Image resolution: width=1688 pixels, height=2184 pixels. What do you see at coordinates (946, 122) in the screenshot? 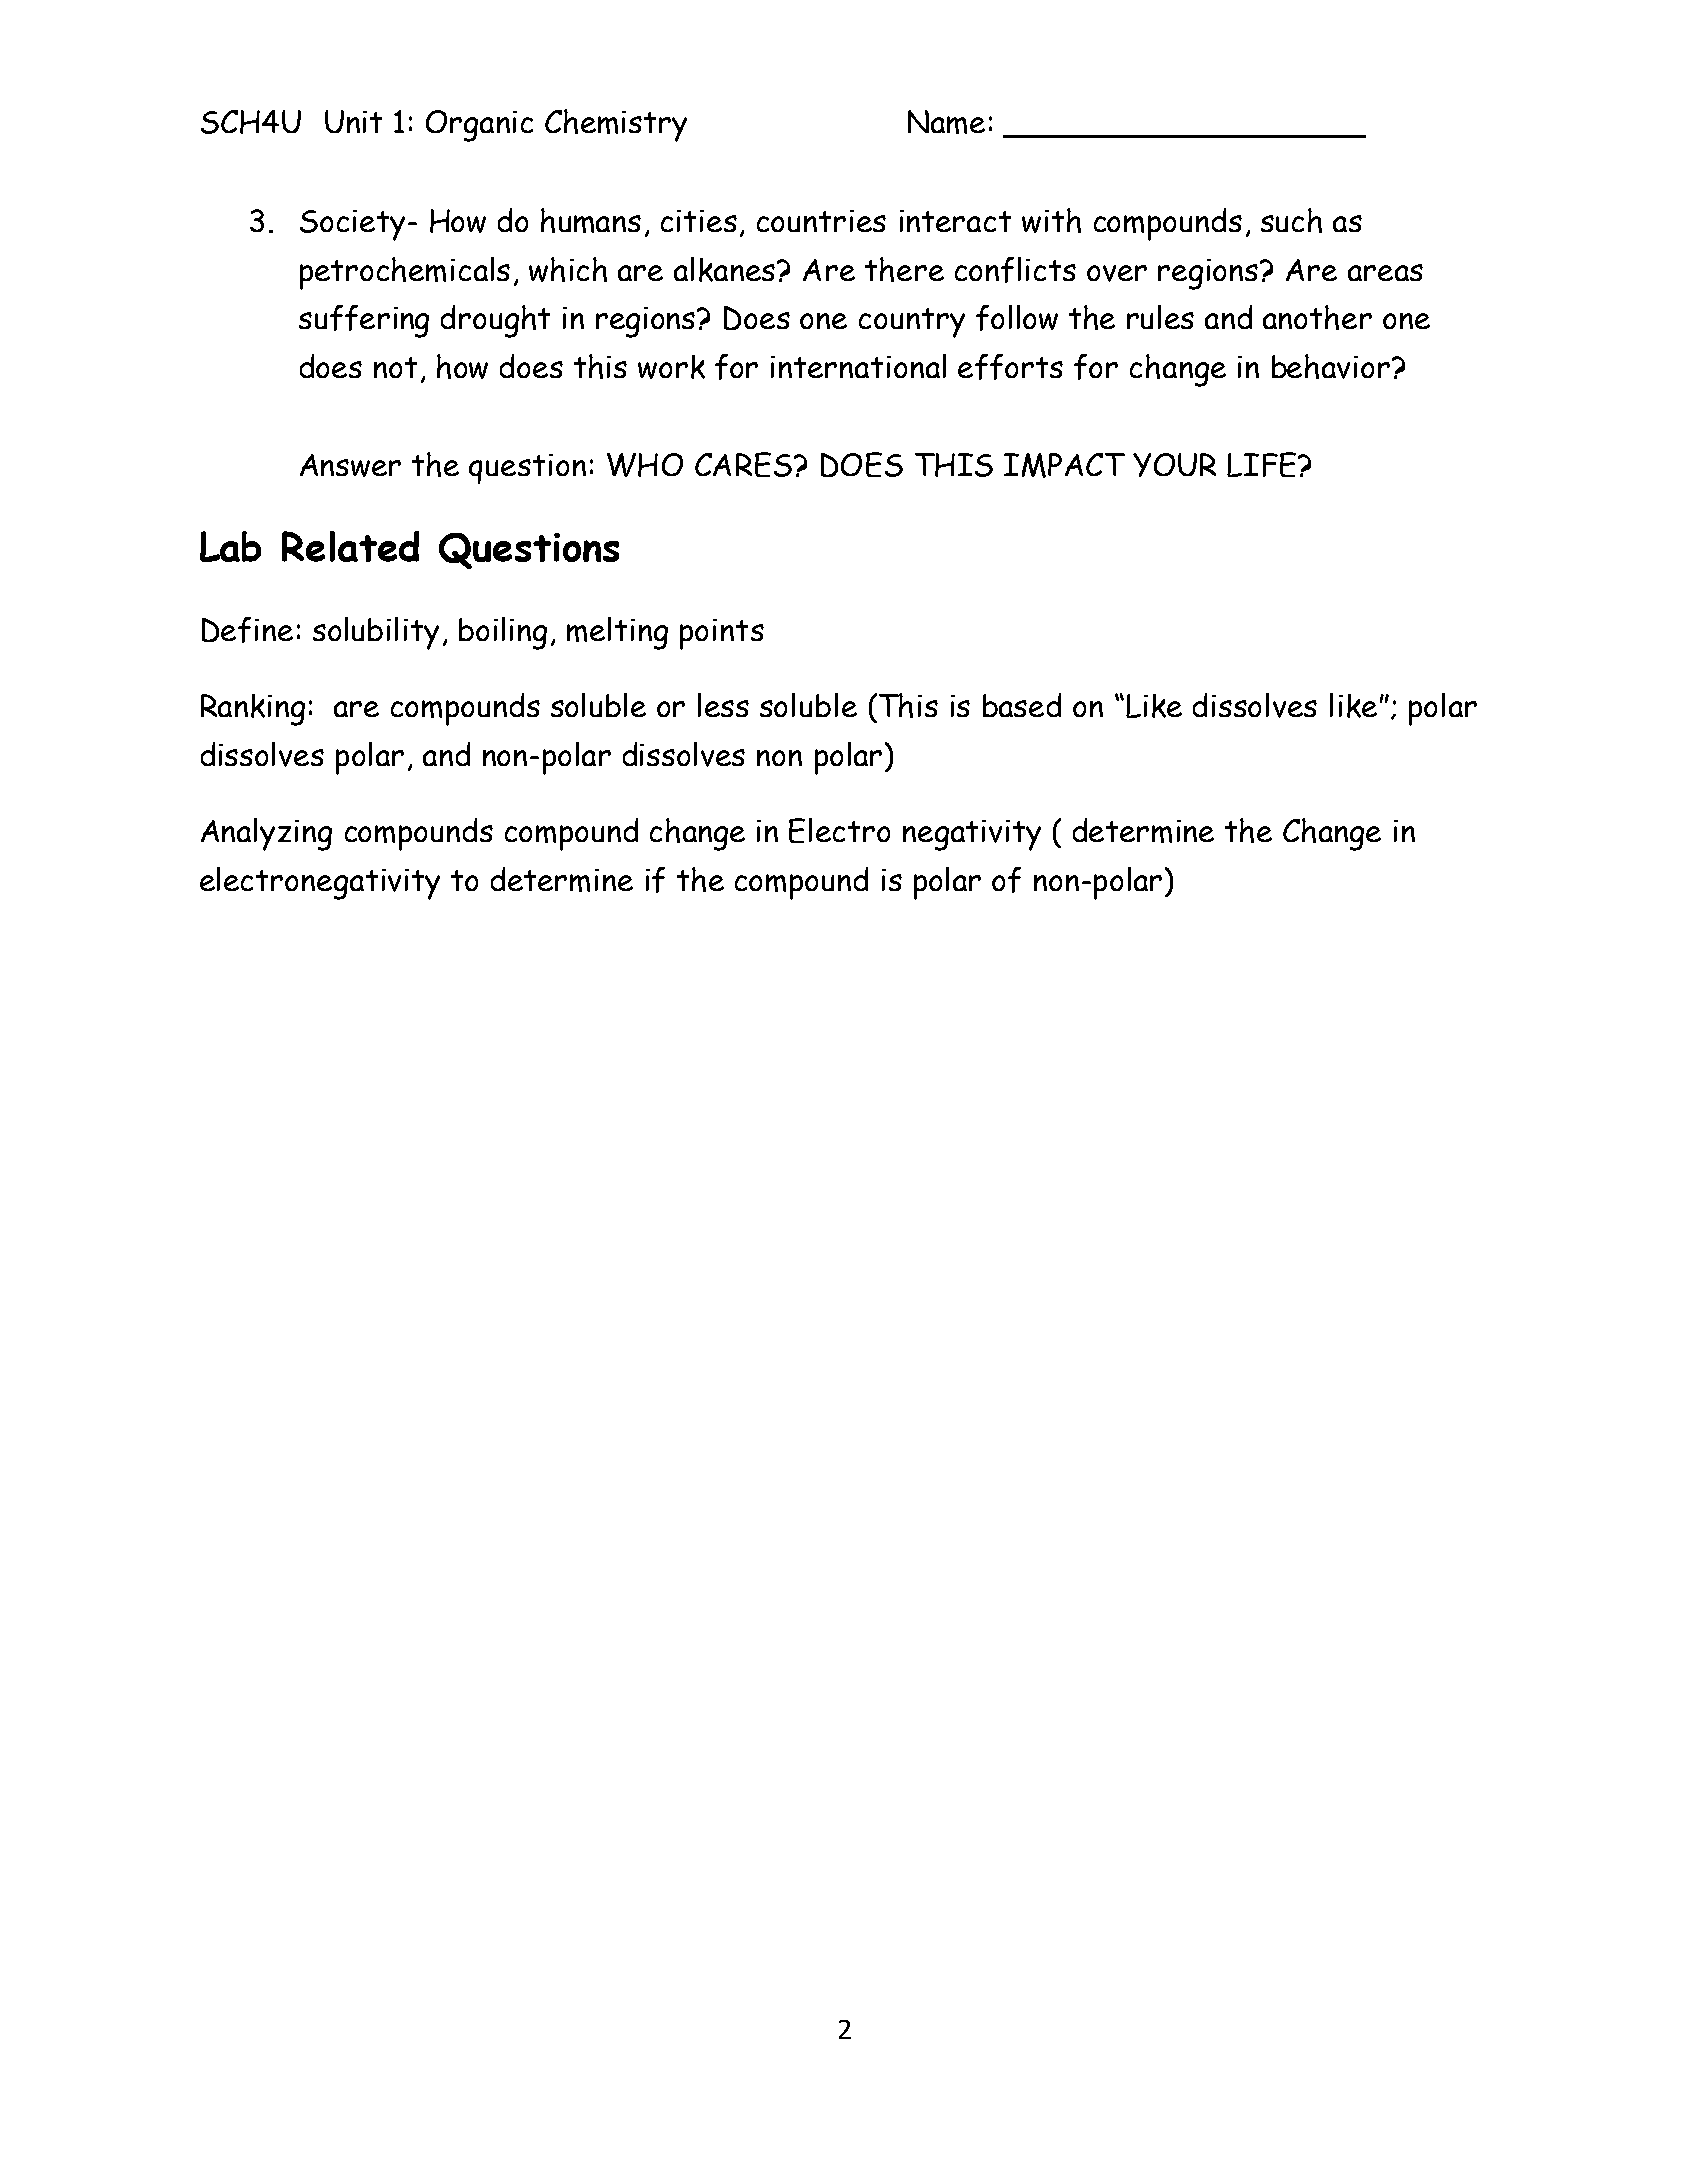
I see `Name` at bounding box center [946, 122].
